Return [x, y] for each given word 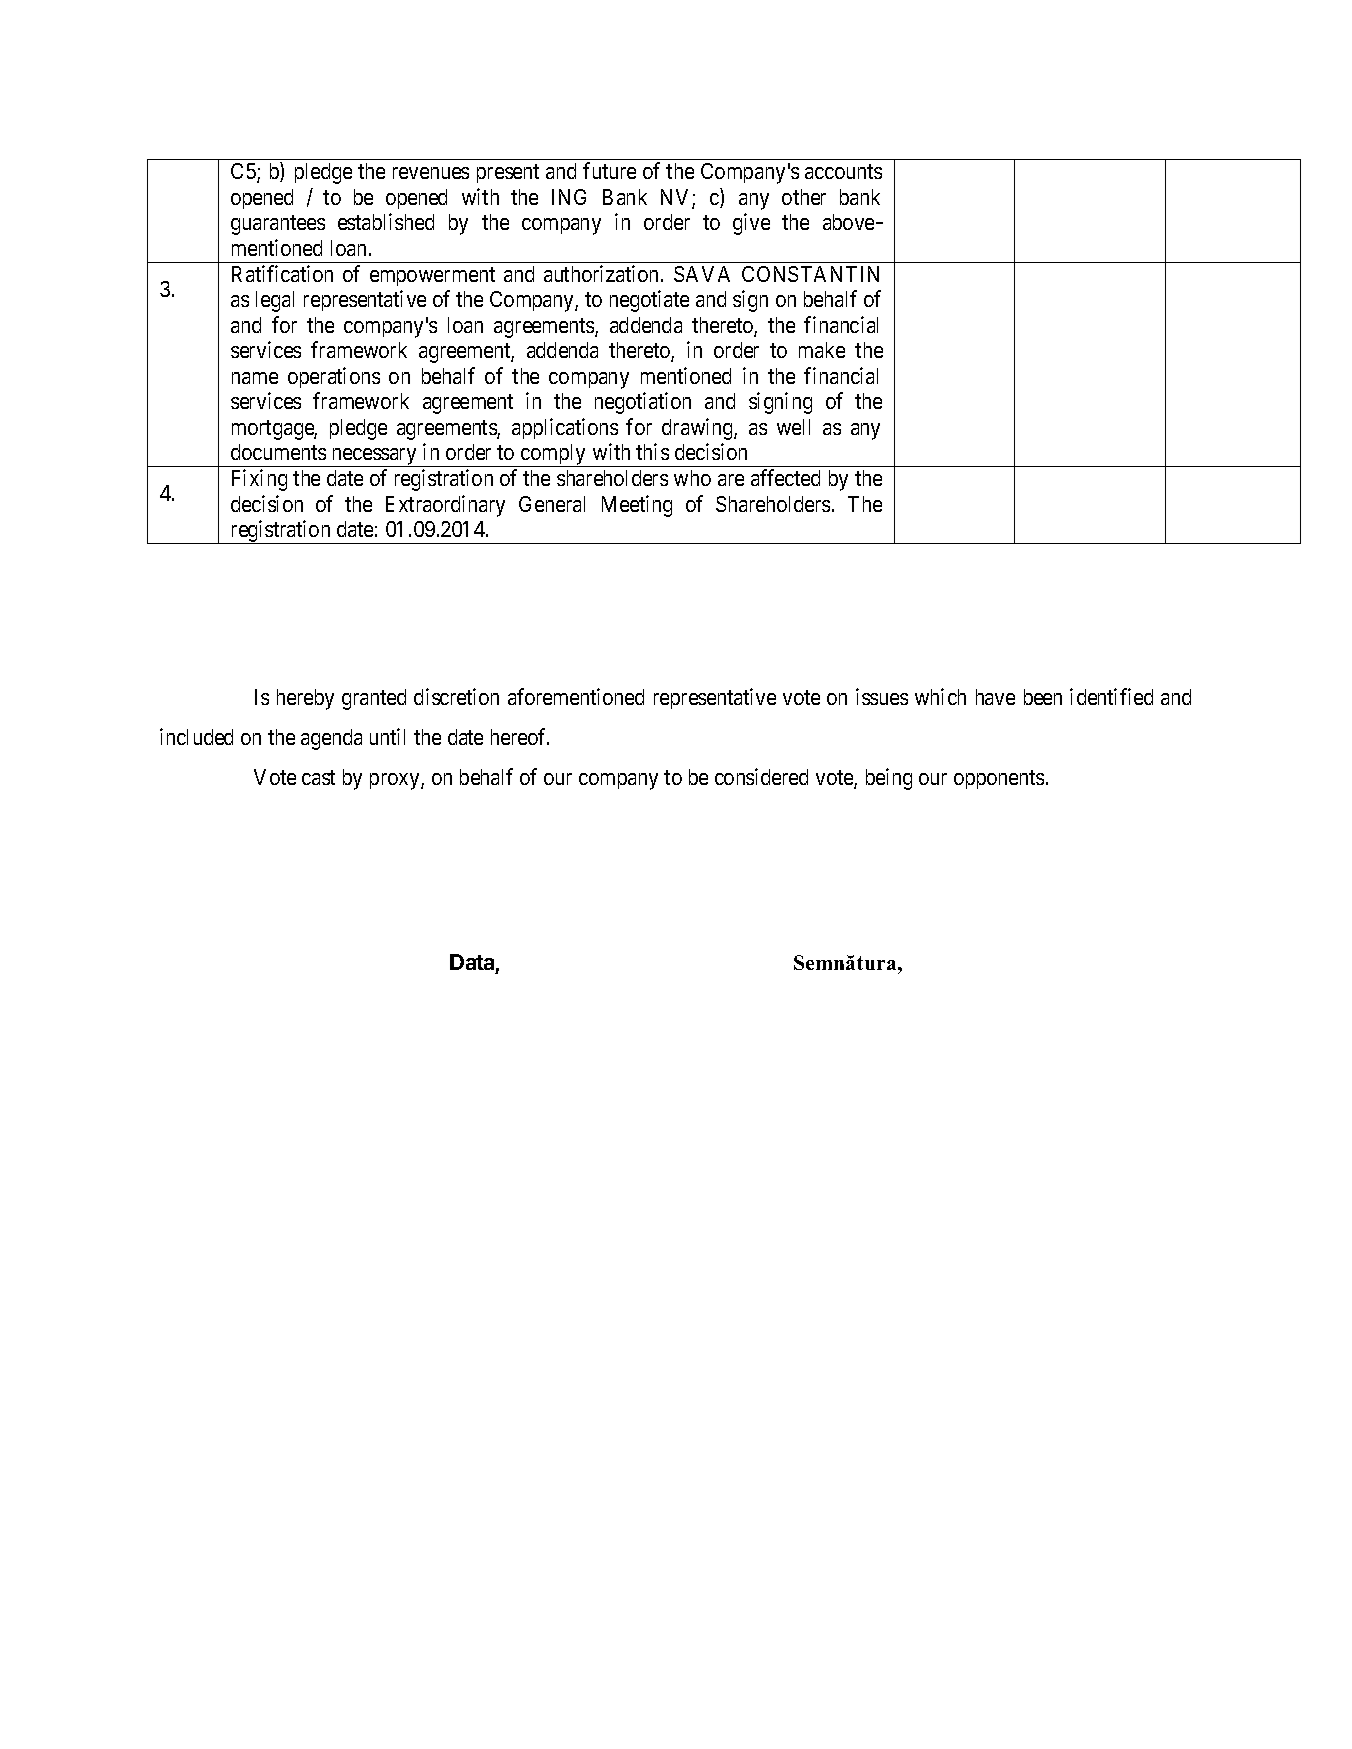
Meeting [637, 506]
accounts [843, 172]
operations [334, 377]
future [609, 170]
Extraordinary [445, 506]
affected [785, 477]
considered [761, 776]
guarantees [278, 225]
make [822, 350]
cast [318, 777]
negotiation [643, 403]
